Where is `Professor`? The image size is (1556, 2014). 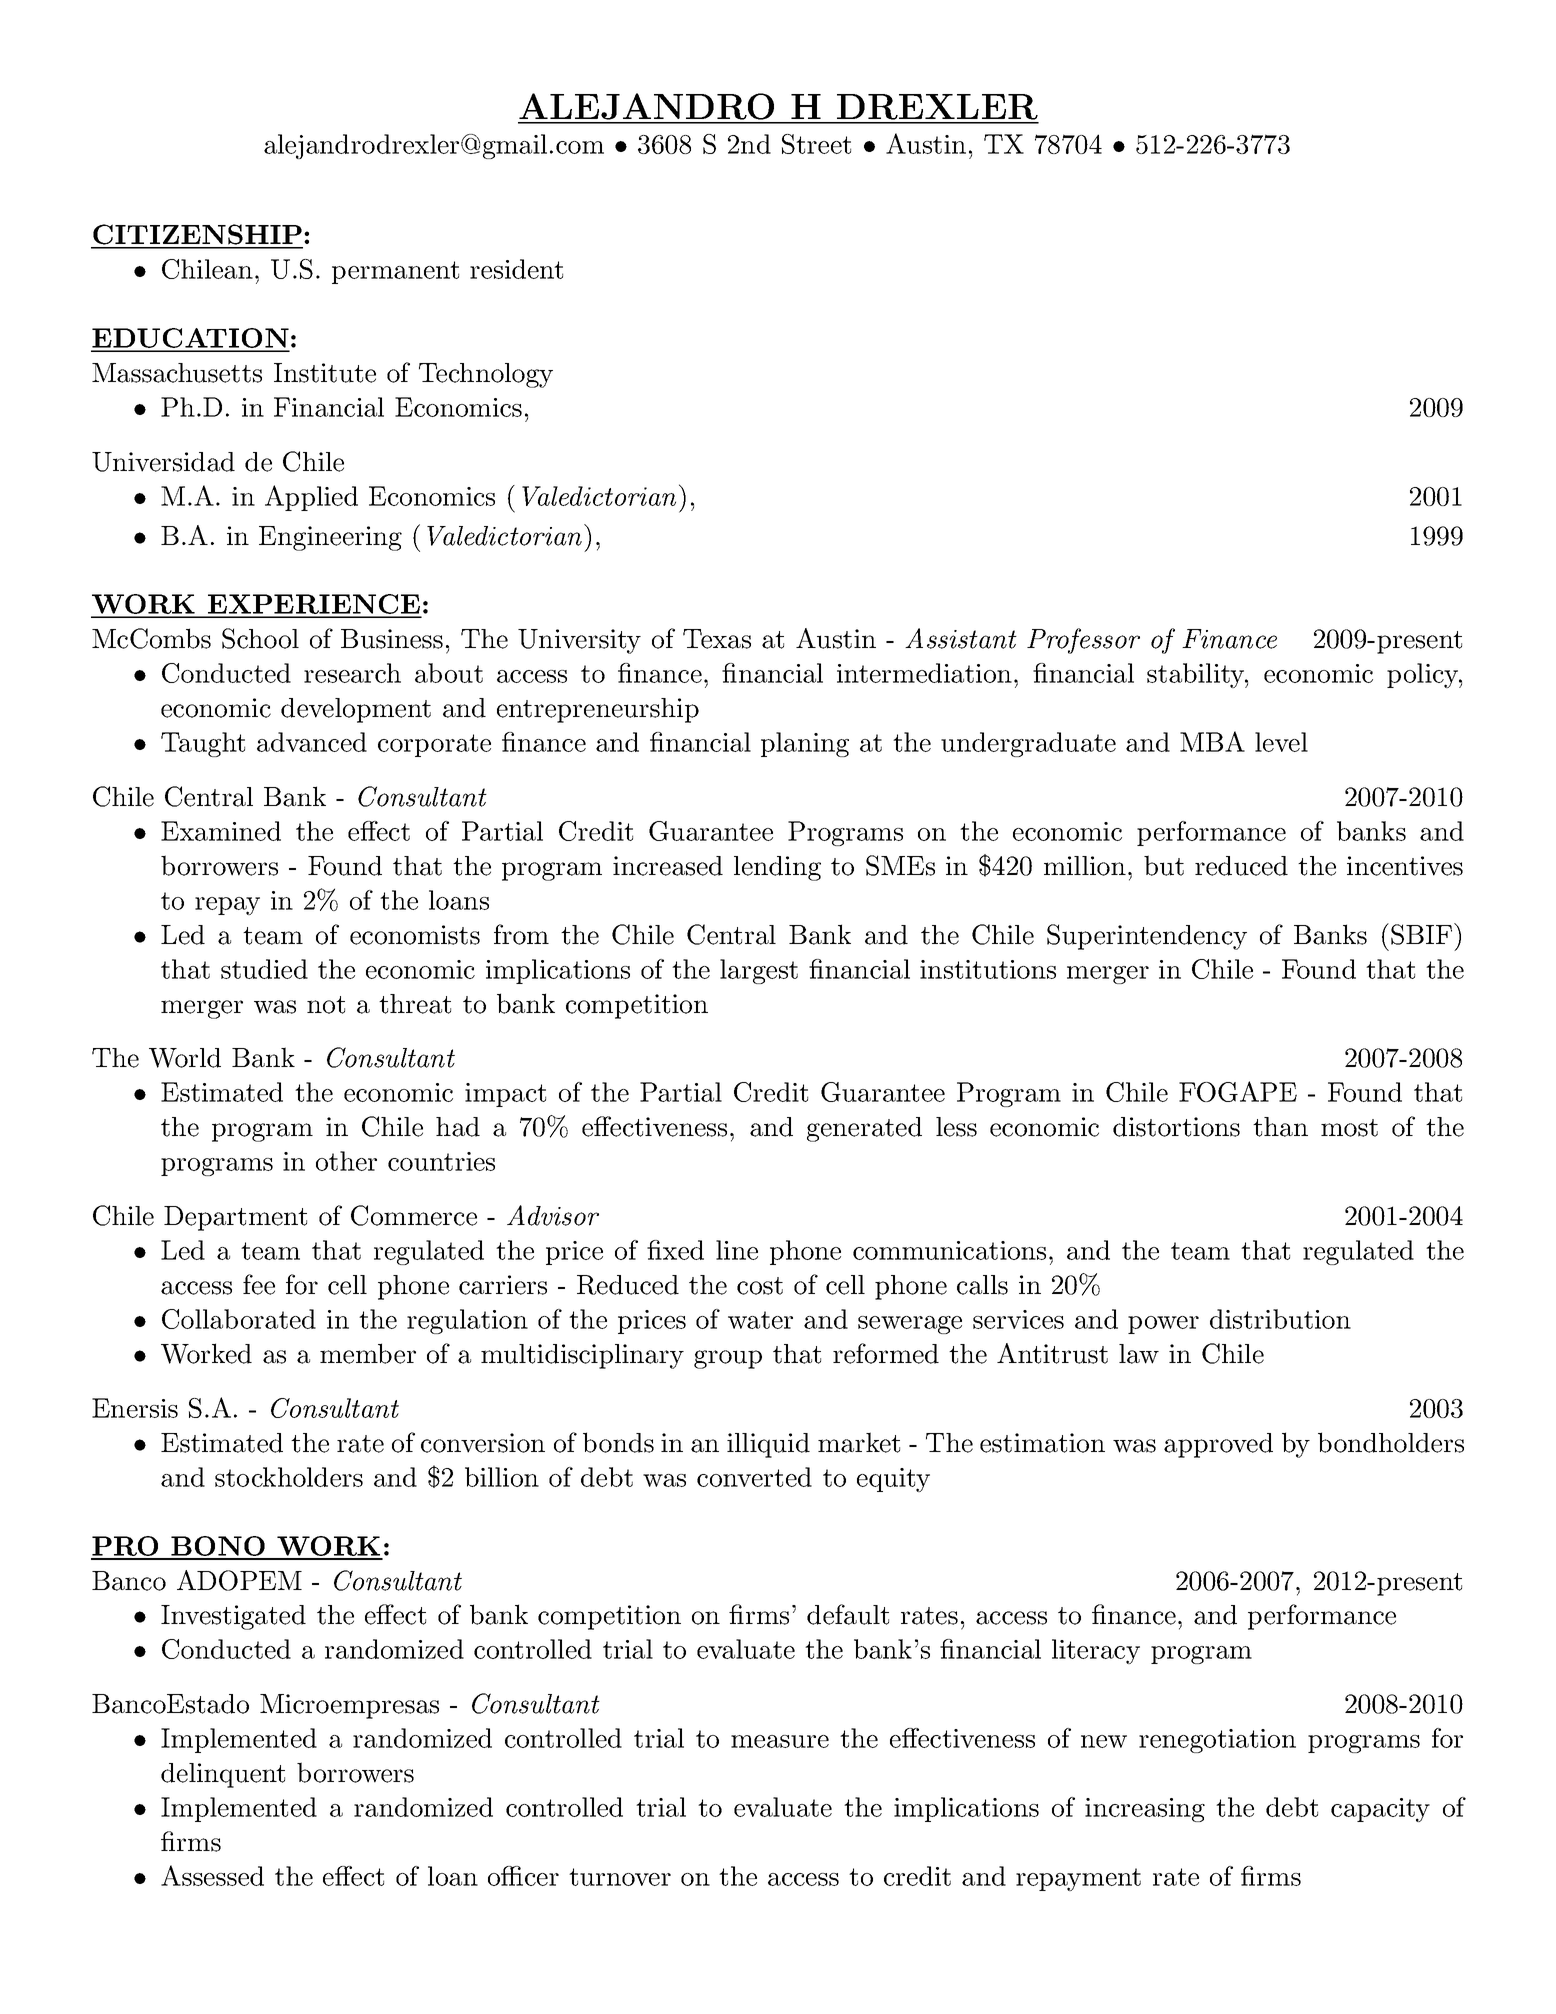
Professor is located at coordinates (1083, 641).
